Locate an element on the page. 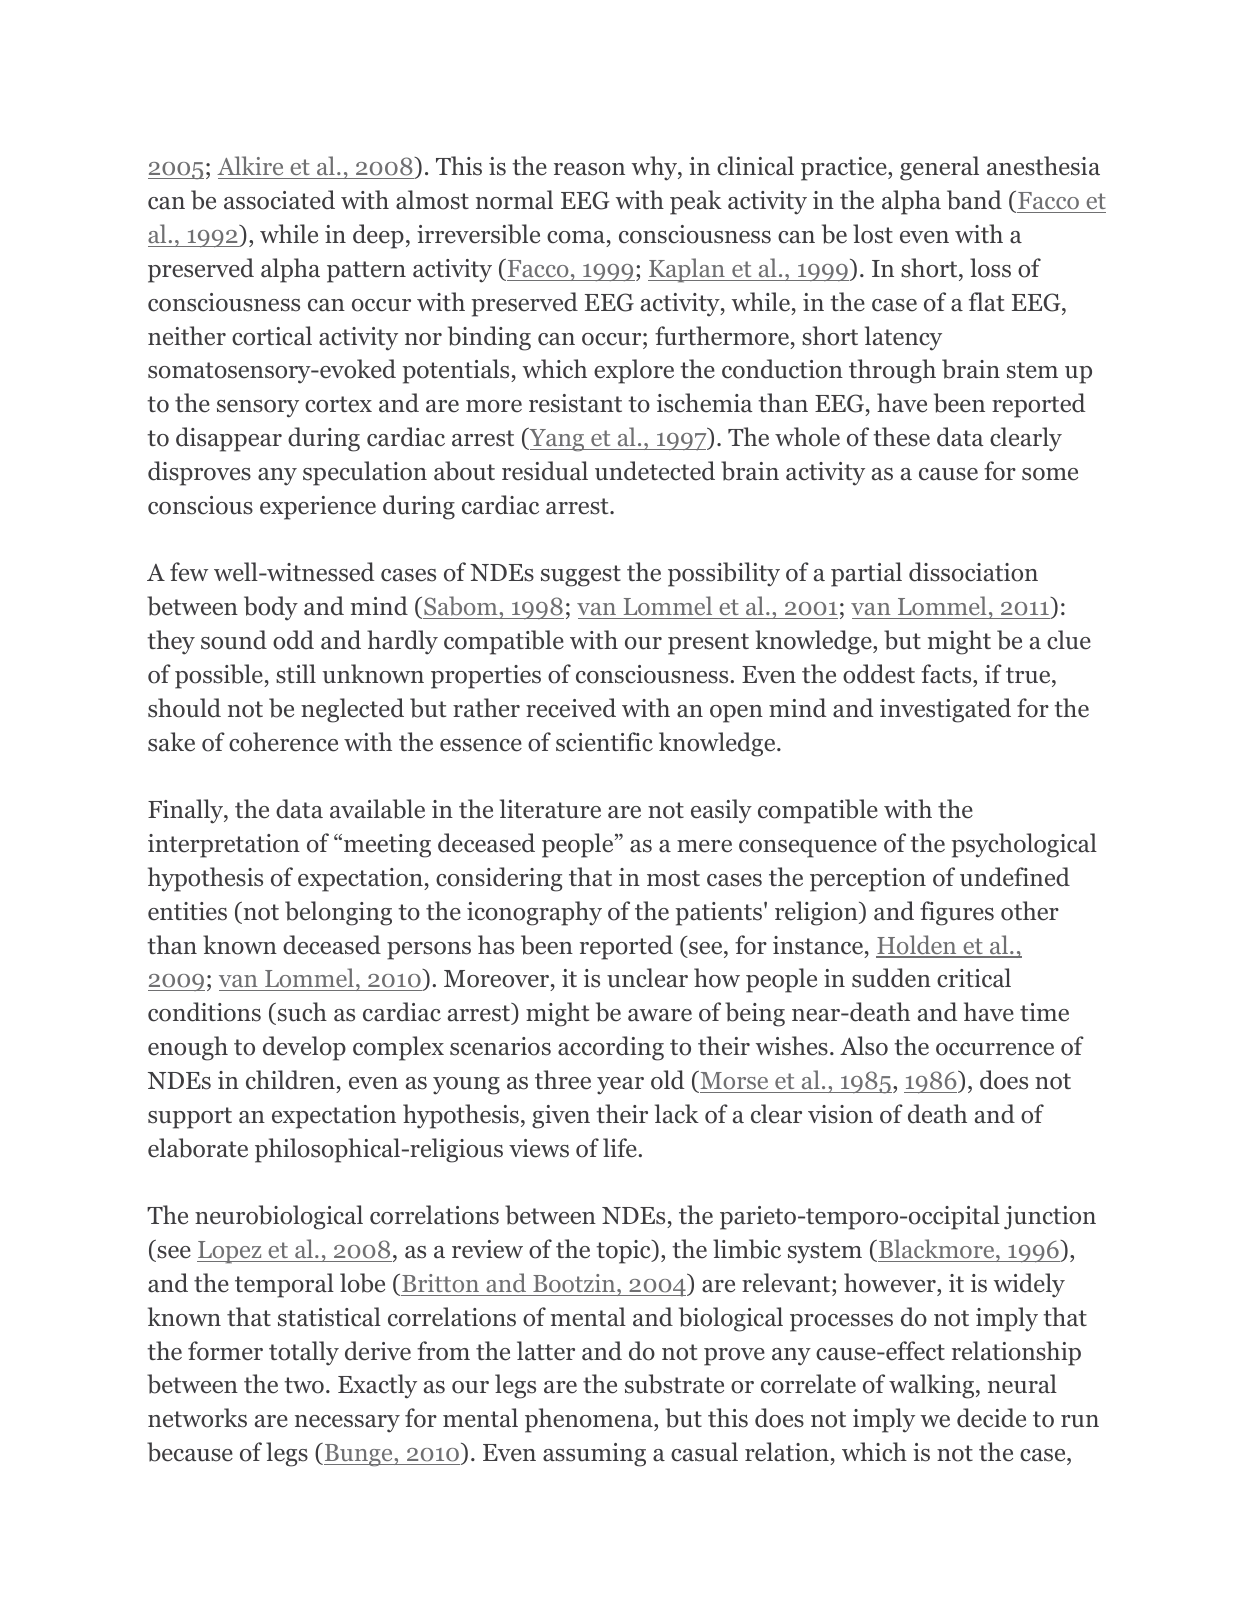 The height and width of the image is (1624, 1255). decide is located at coordinates (991, 1418).
